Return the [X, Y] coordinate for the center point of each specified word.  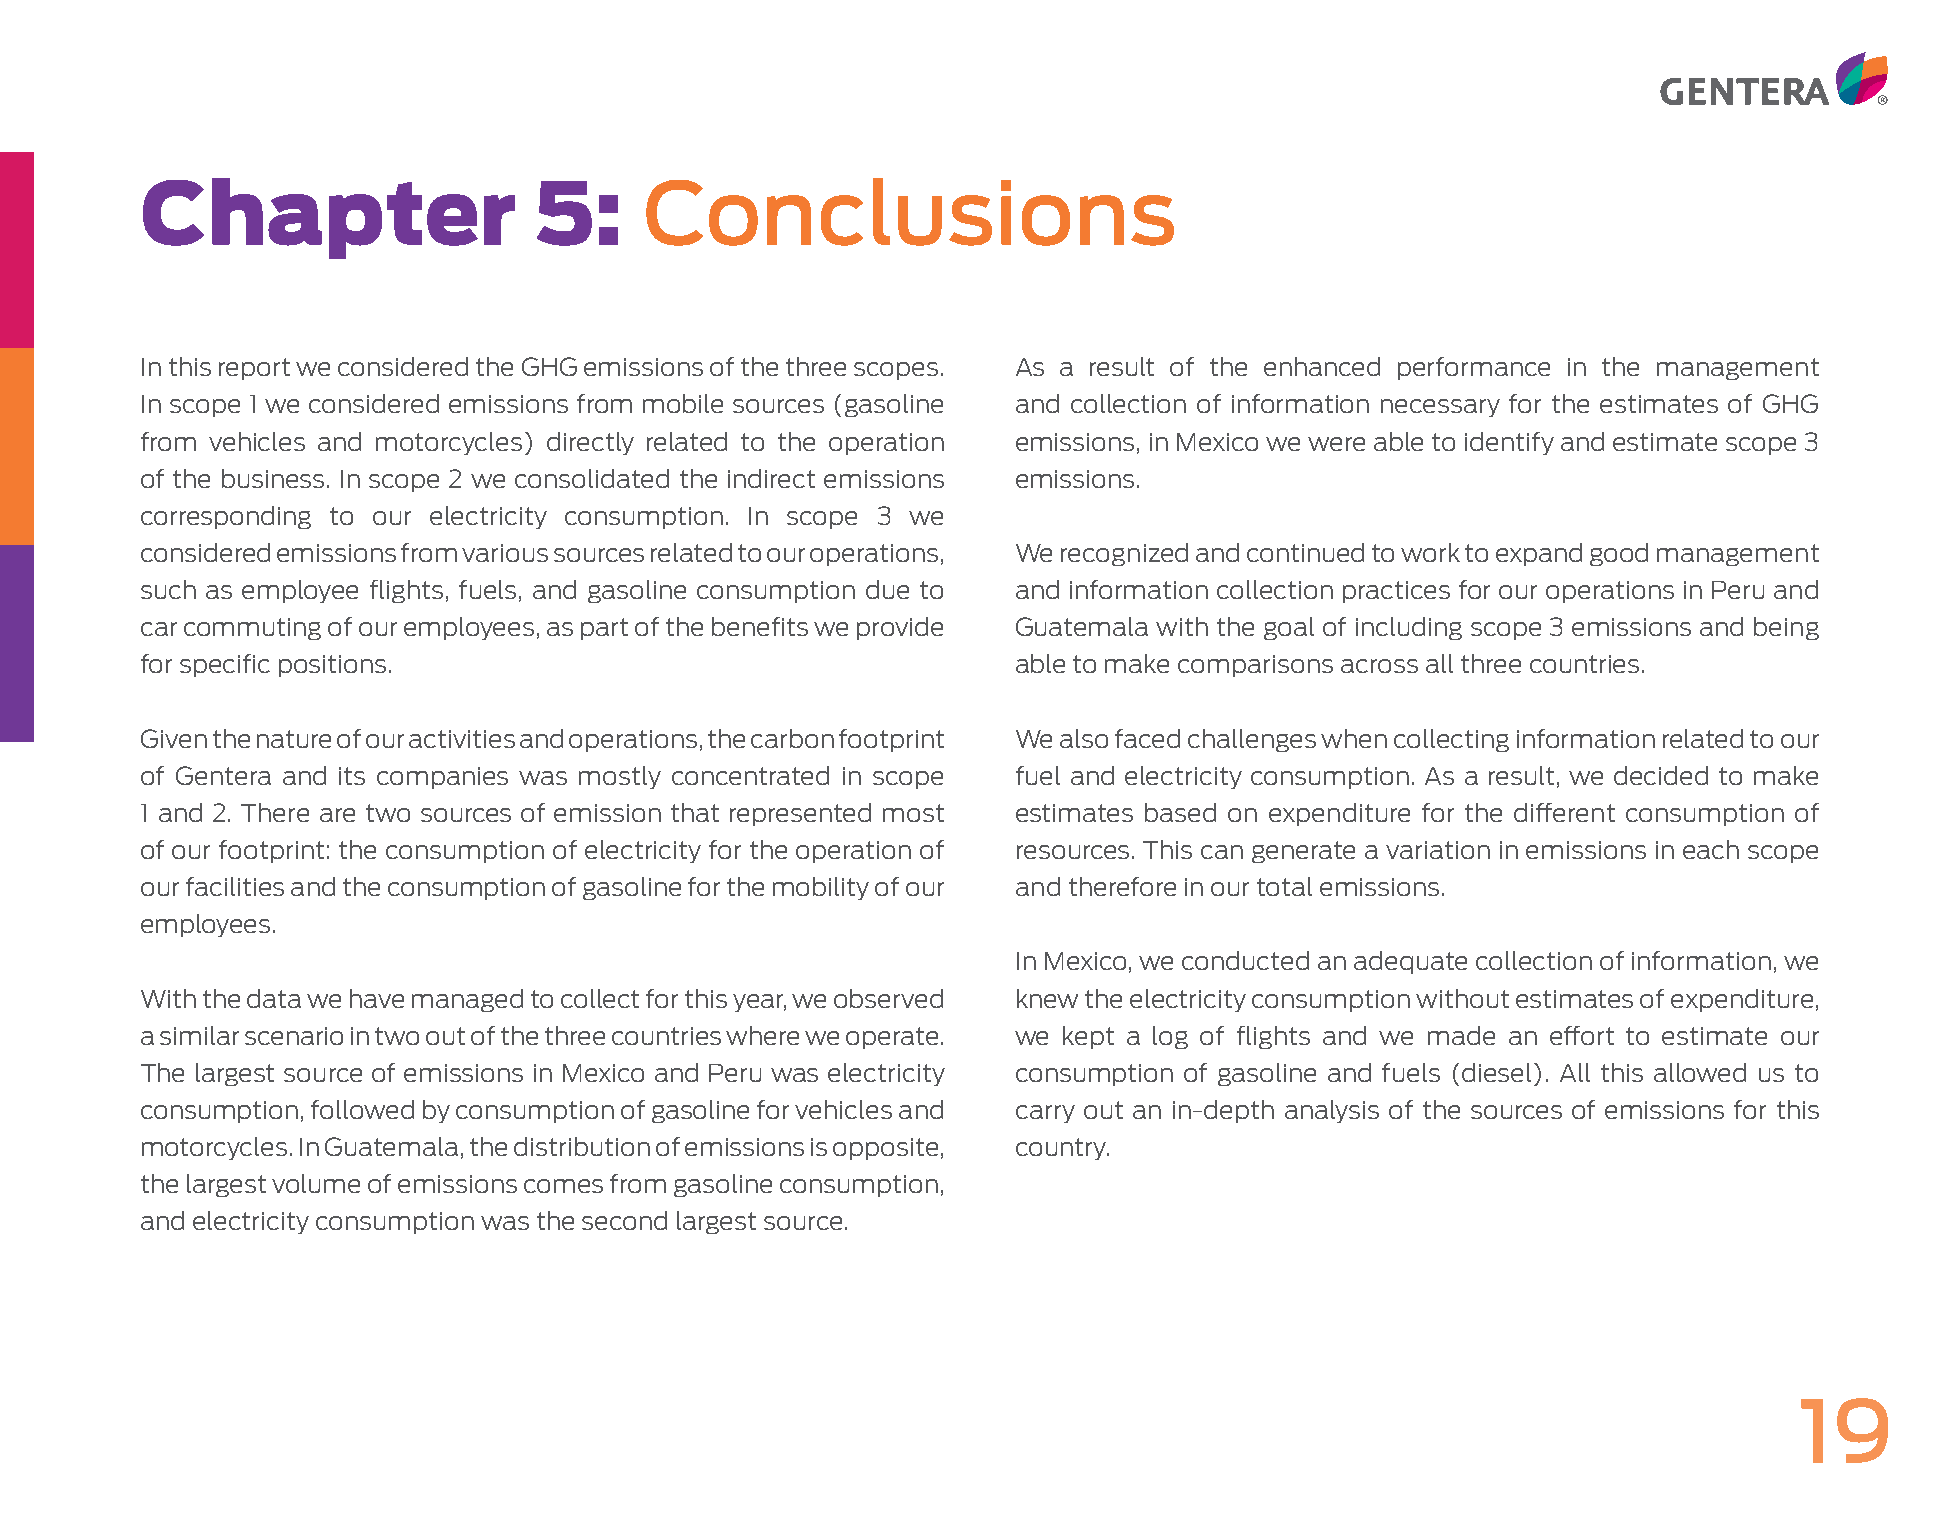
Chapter [329, 218]
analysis [1332, 1111]
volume [316, 1183]
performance [1474, 368]
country [1062, 1149]
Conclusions [910, 212]
